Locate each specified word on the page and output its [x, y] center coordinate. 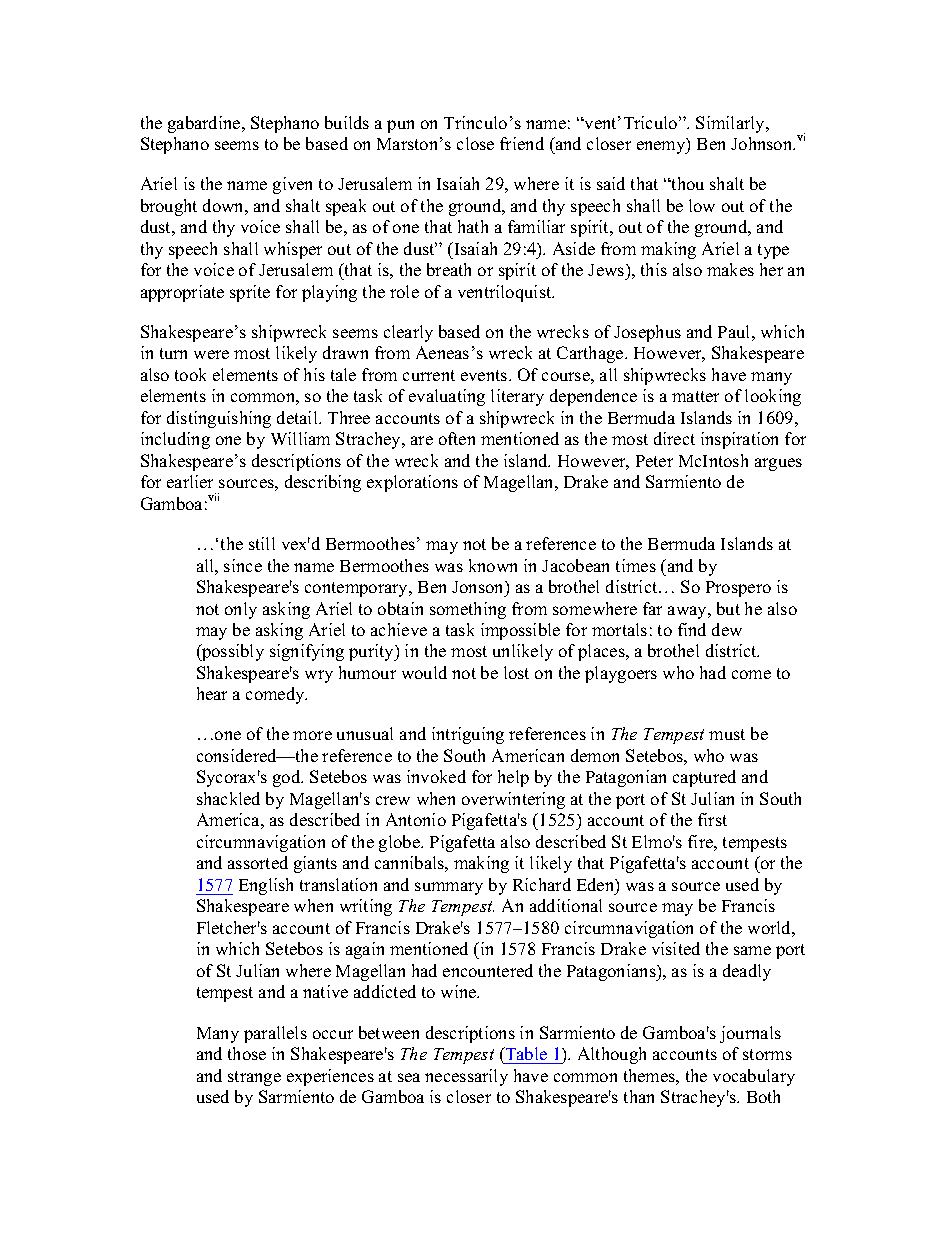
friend [522, 143]
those [247, 1053]
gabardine [205, 124]
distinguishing [219, 419]
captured [704, 778]
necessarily [466, 1077]
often [457, 438]
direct [674, 438]
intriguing [468, 735]
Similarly [732, 124]
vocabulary [754, 1077]
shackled [228, 798]
